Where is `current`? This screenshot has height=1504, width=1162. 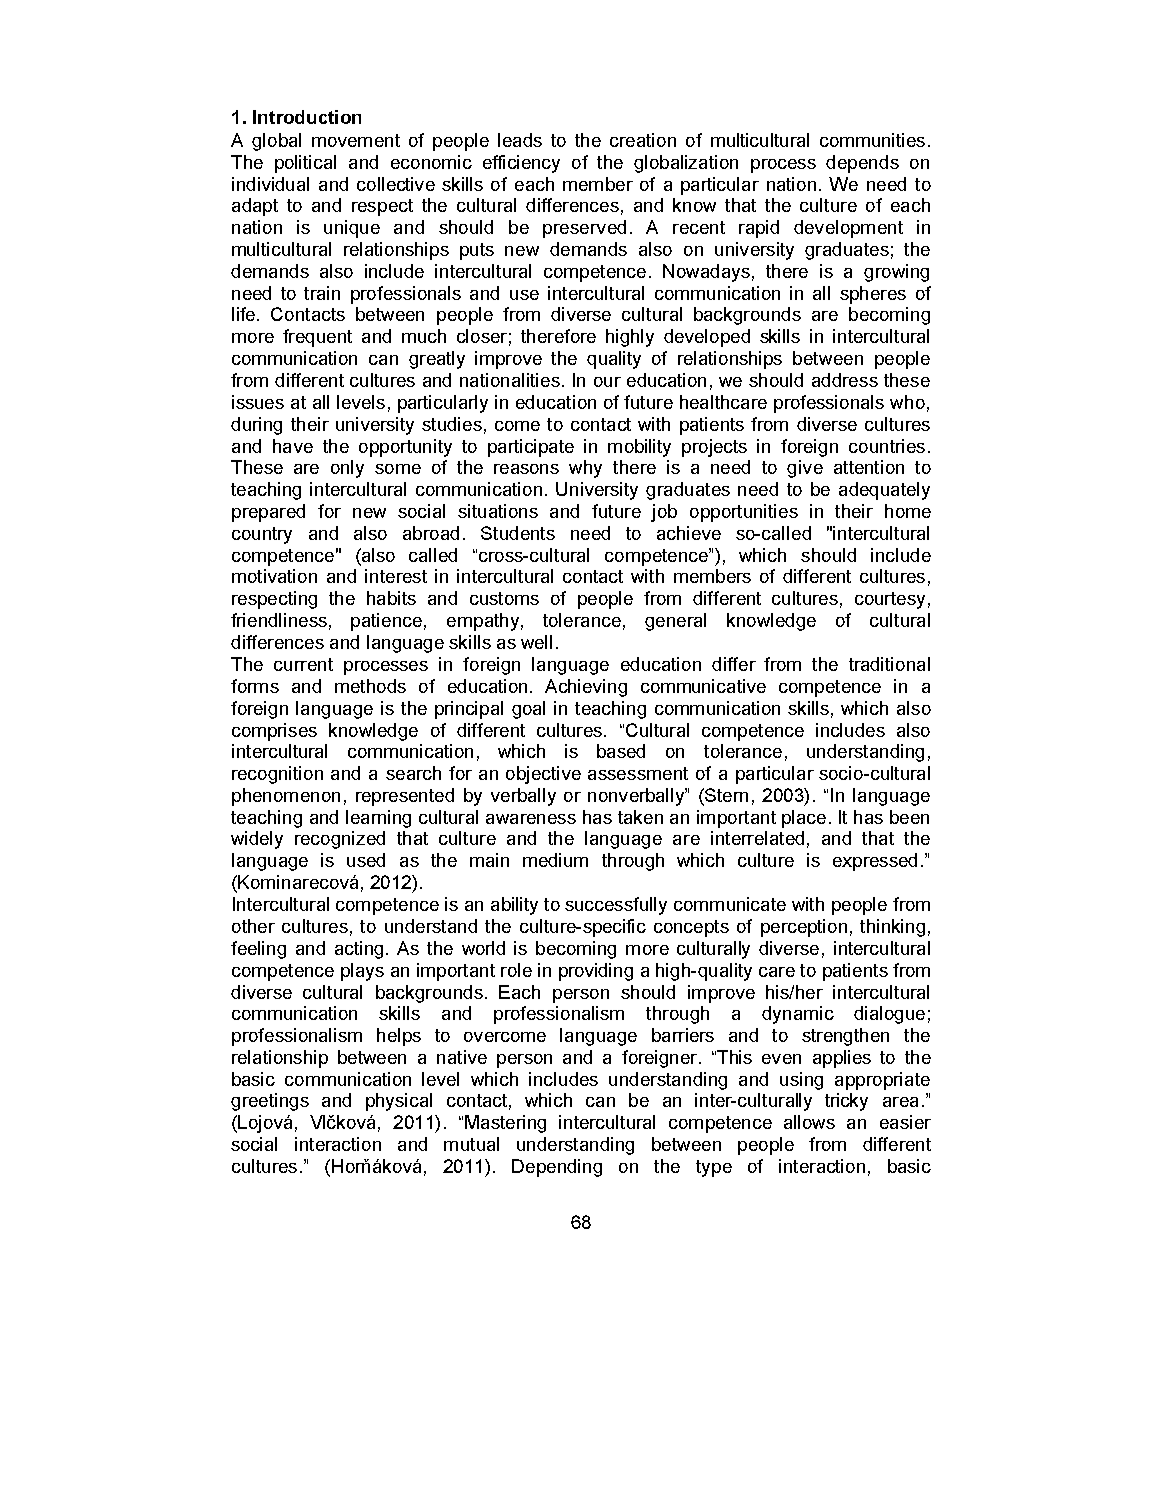
current is located at coordinates (303, 664).
